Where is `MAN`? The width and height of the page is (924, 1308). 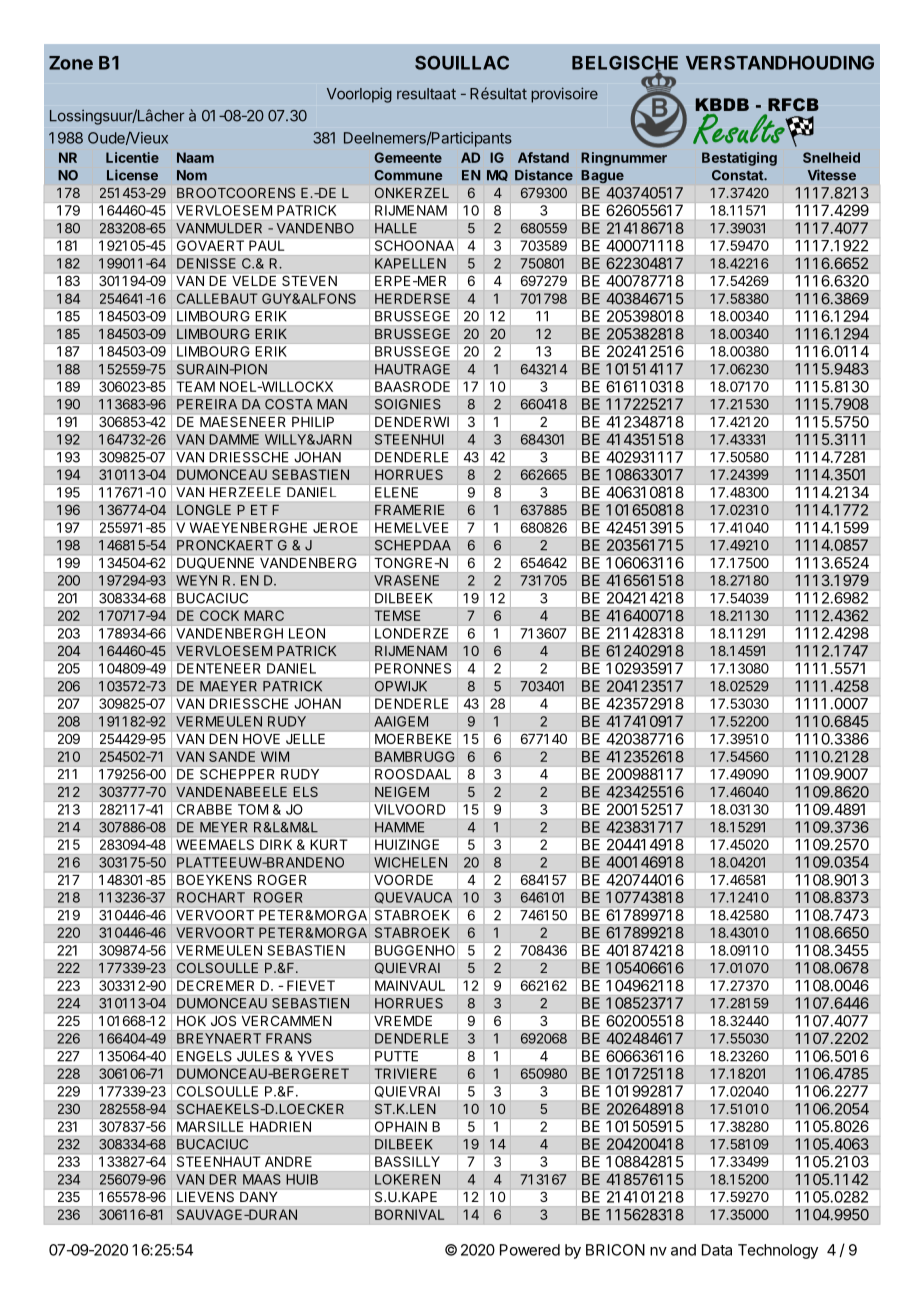 MAN is located at coordinates (332, 404).
